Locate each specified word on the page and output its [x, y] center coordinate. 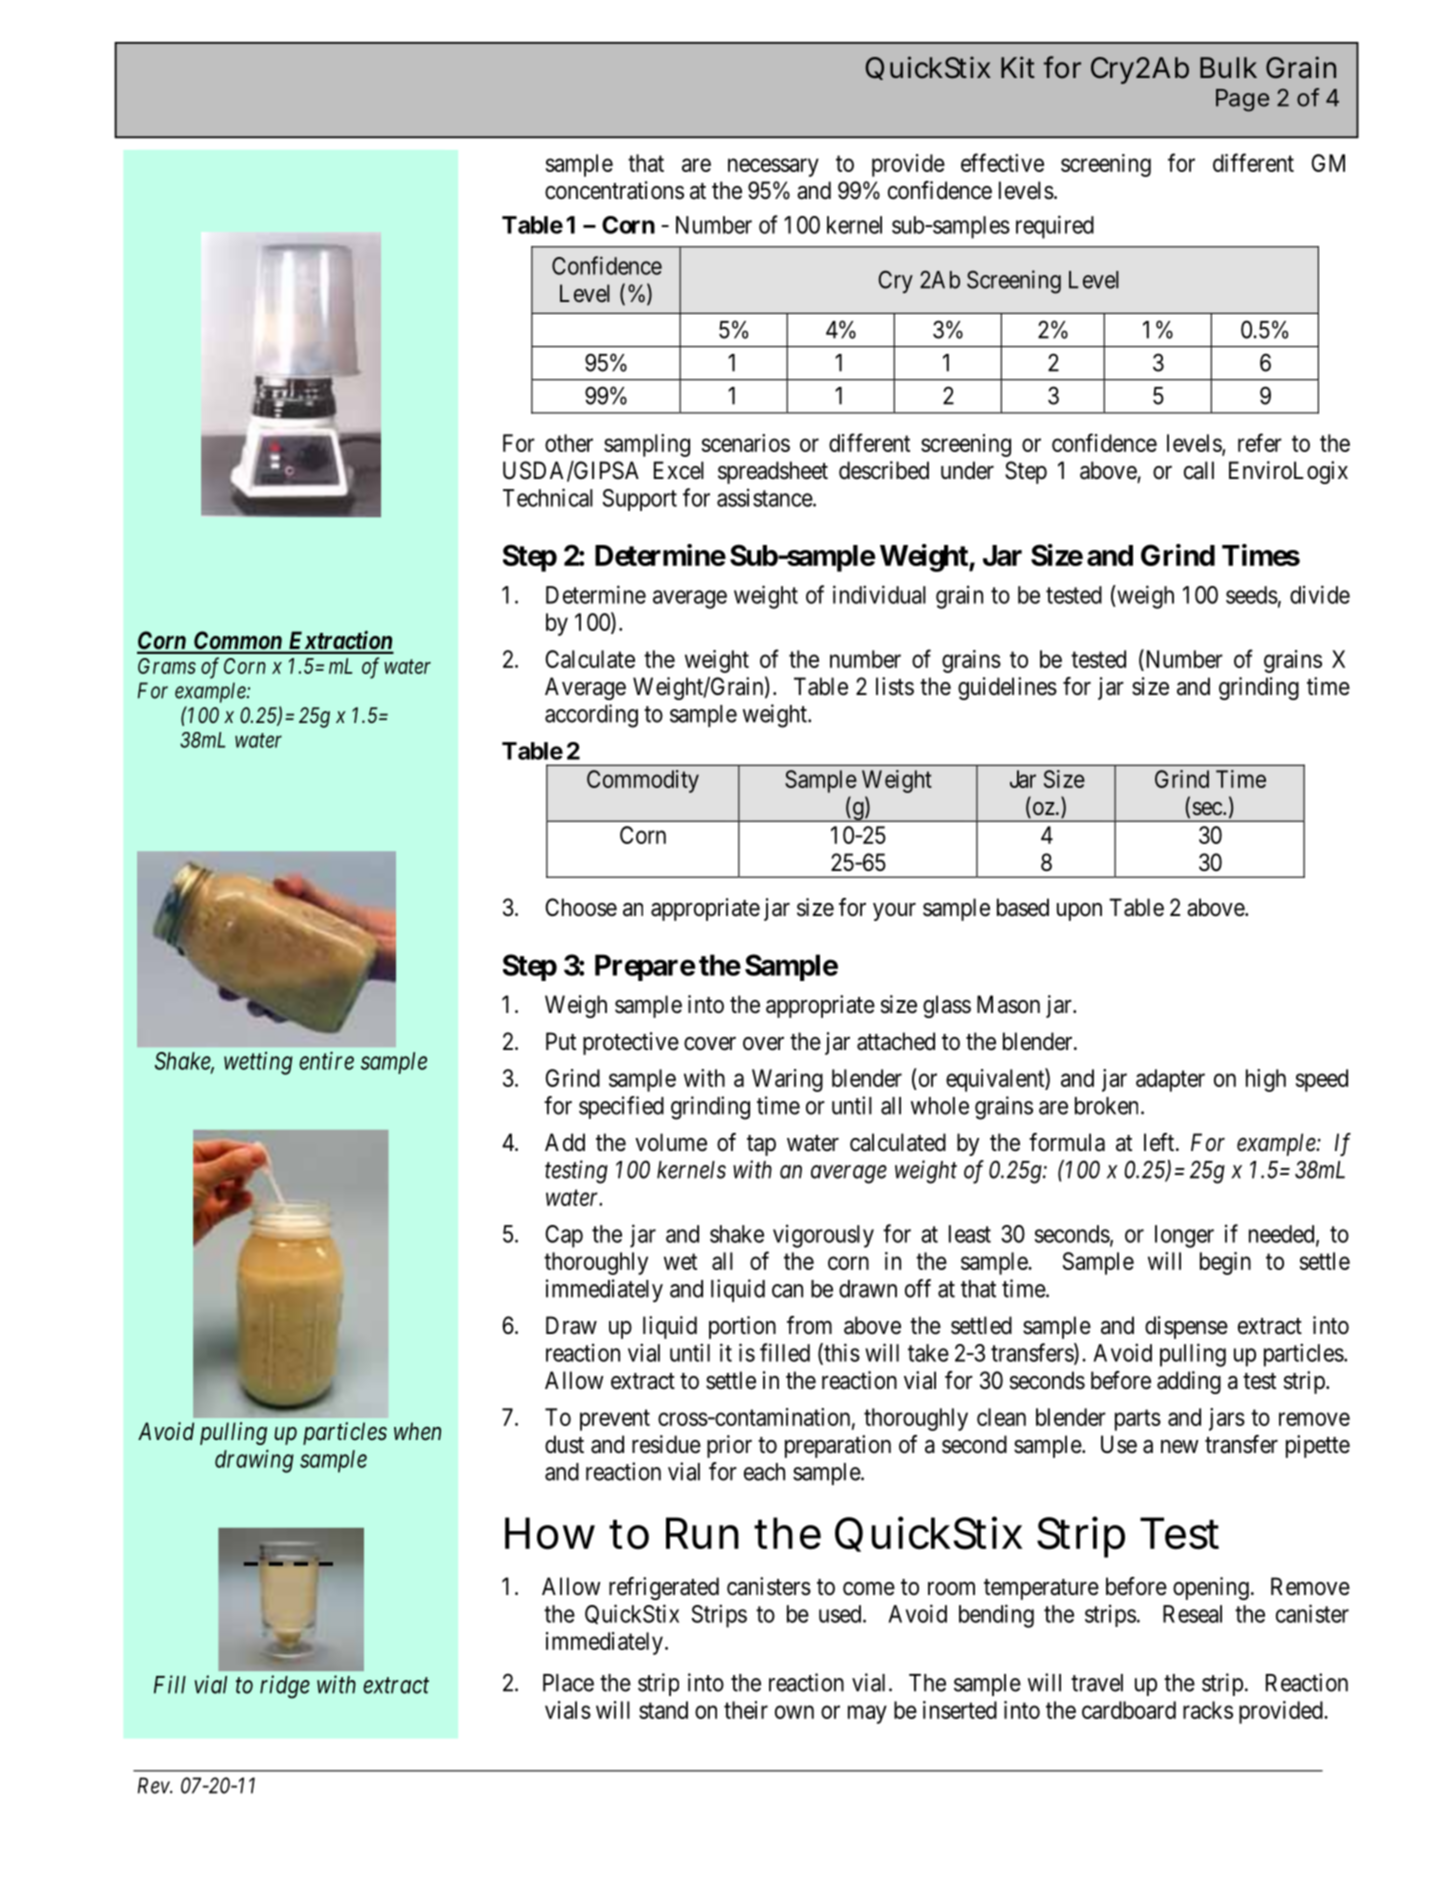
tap [761, 1145]
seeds [1252, 595]
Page [1242, 100]
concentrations [614, 190]
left [1160, 1142]
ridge [285, 1687]
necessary [773, 167]
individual [879, 594]
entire [326, 1060]
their [746, 1710]
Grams [167, 666]
